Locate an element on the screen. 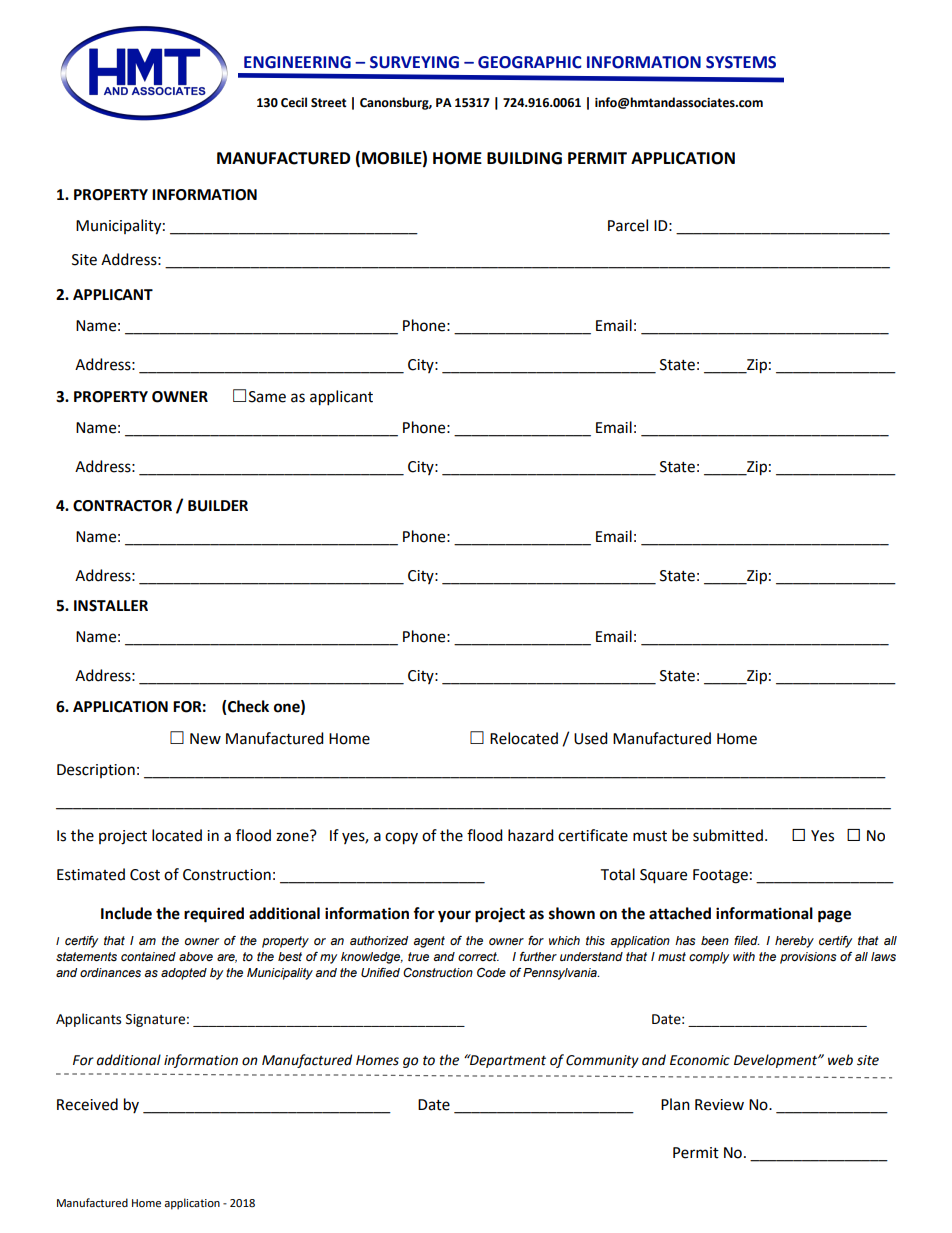 This screenshot has height=1233, width=952. Used is located at coordinates (591, 738).
